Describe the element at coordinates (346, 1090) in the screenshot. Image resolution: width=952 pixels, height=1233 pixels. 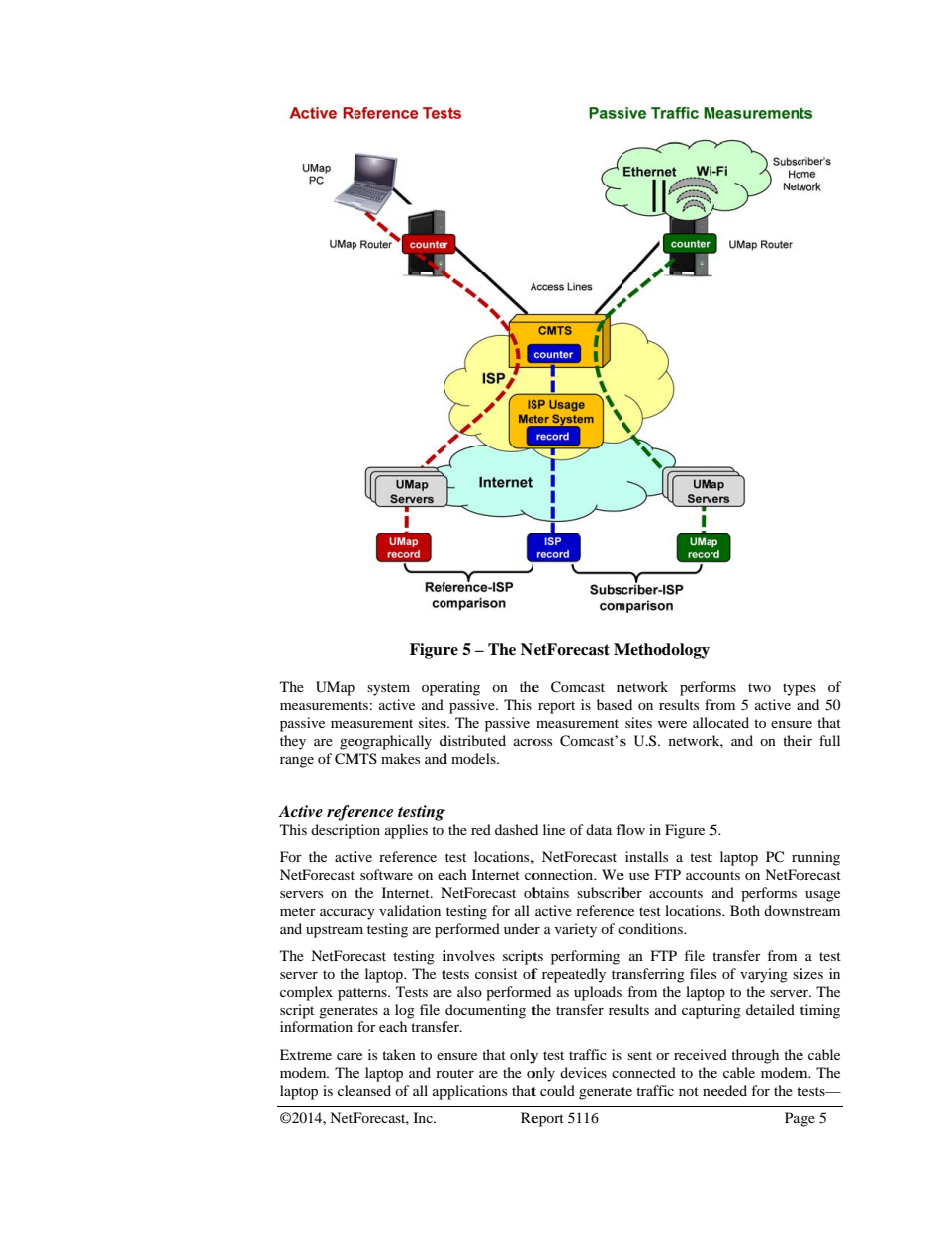
I see `cle` at that location.
